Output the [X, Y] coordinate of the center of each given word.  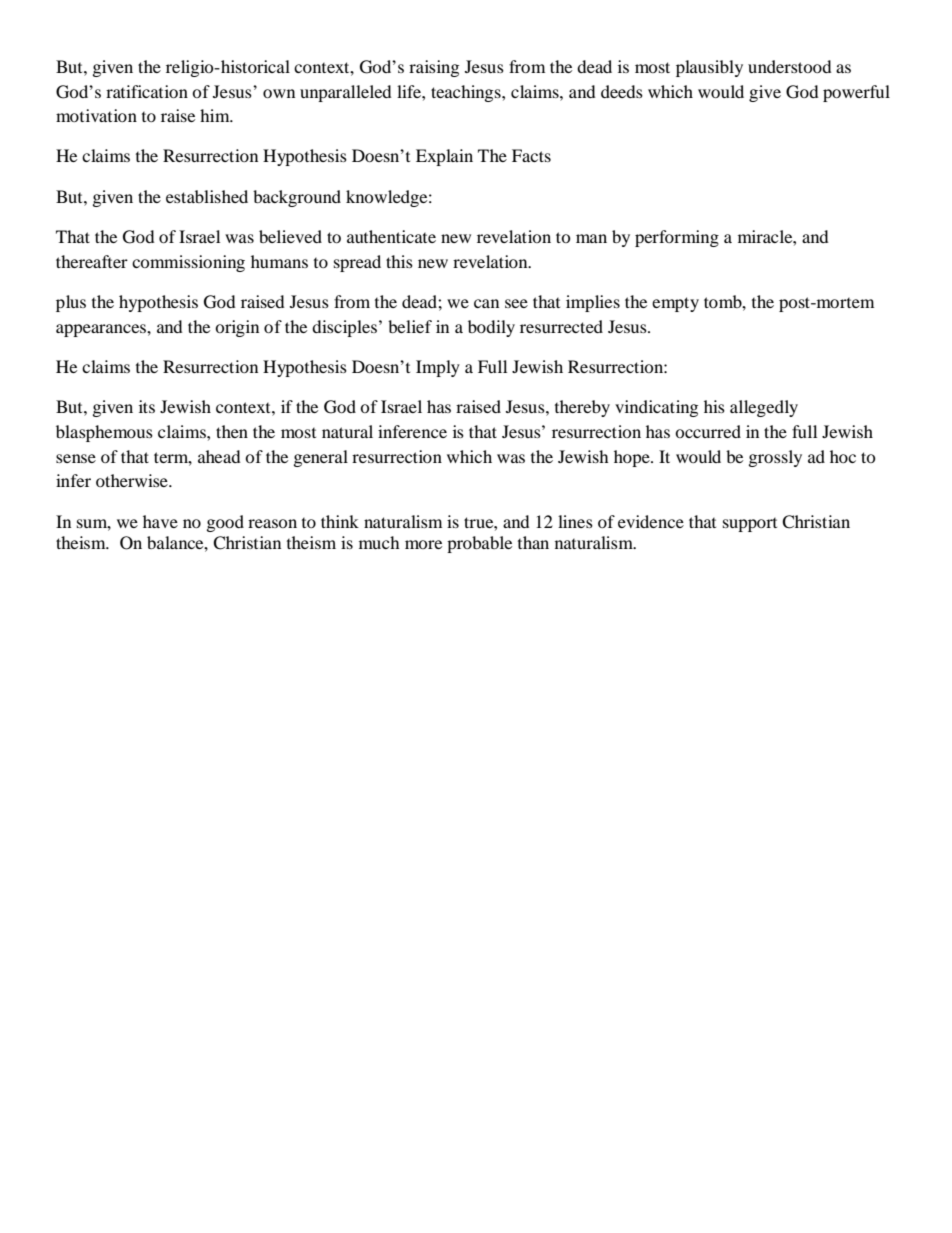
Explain [444, 157]
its [147, 406]
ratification [147, 91]
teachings [467, 93]
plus [71, 303]
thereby [582, 408]
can [486, 303]
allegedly [764, 408]
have [160, 521]
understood [790, 66]
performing [677, 238]
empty [675, 304]
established [207, 196]
